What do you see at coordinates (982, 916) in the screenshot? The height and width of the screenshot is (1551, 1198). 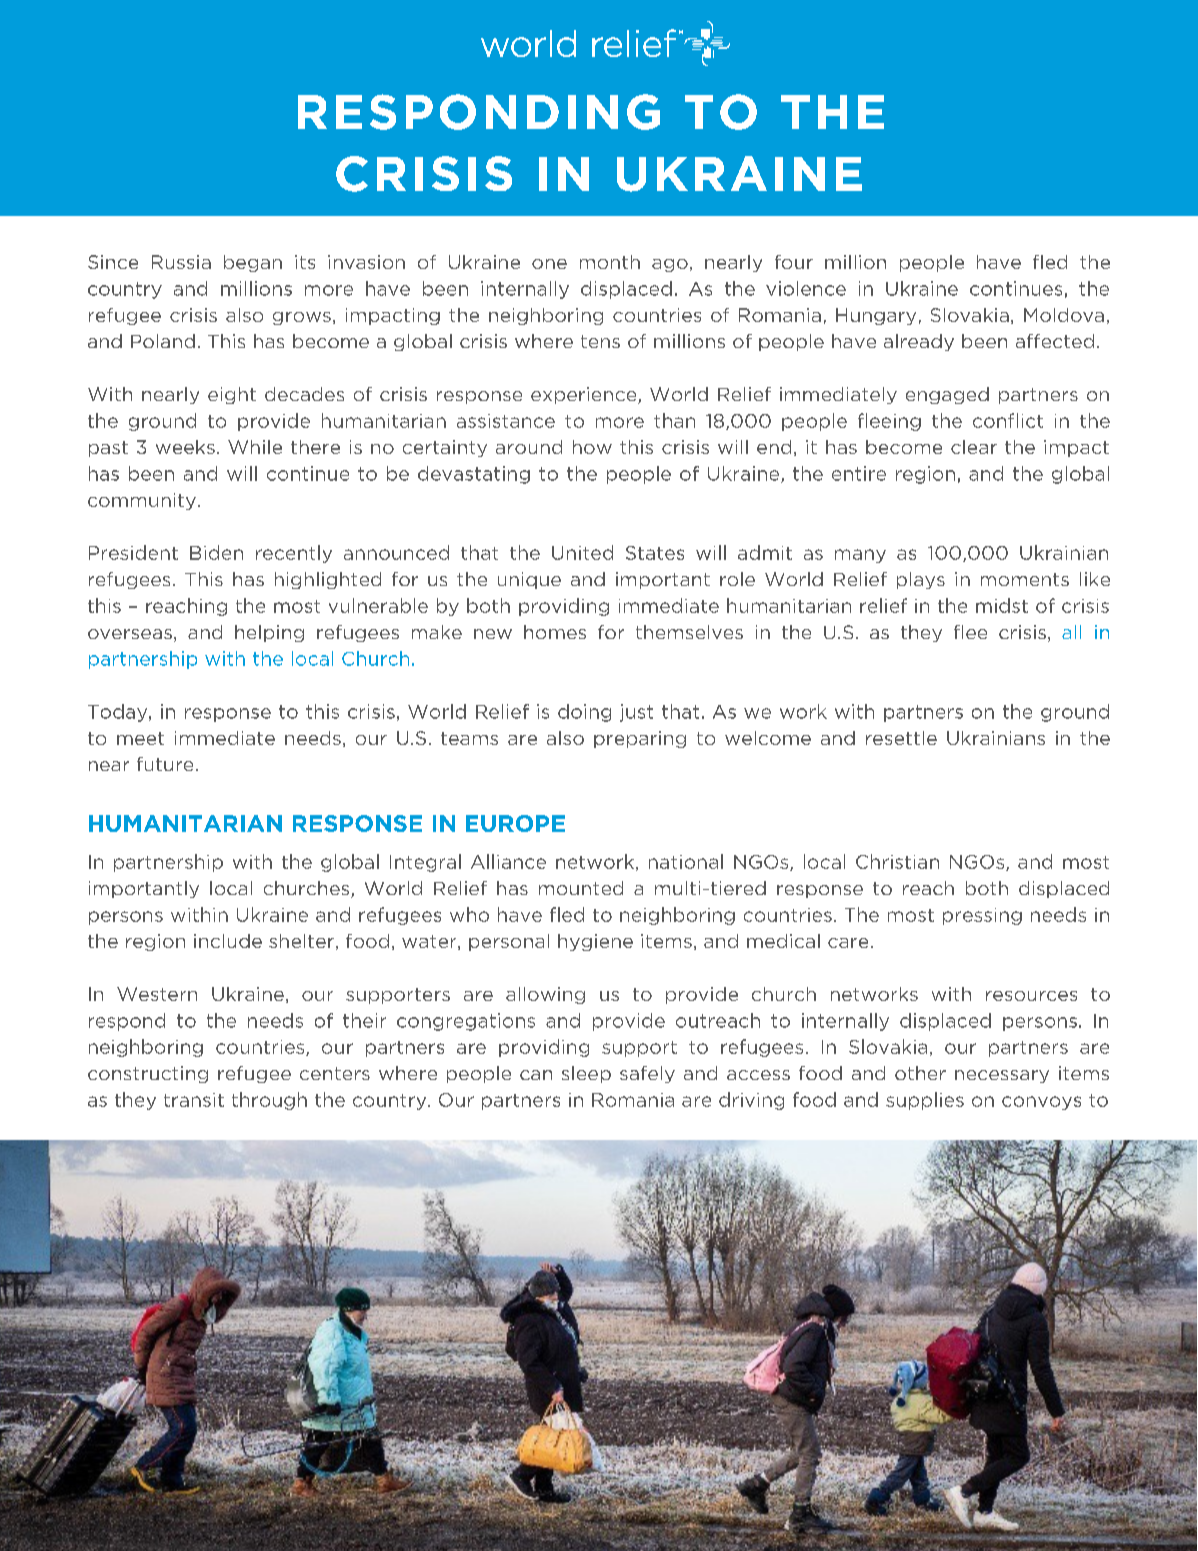 I see `pressing` at bounding box center [982, 916].
